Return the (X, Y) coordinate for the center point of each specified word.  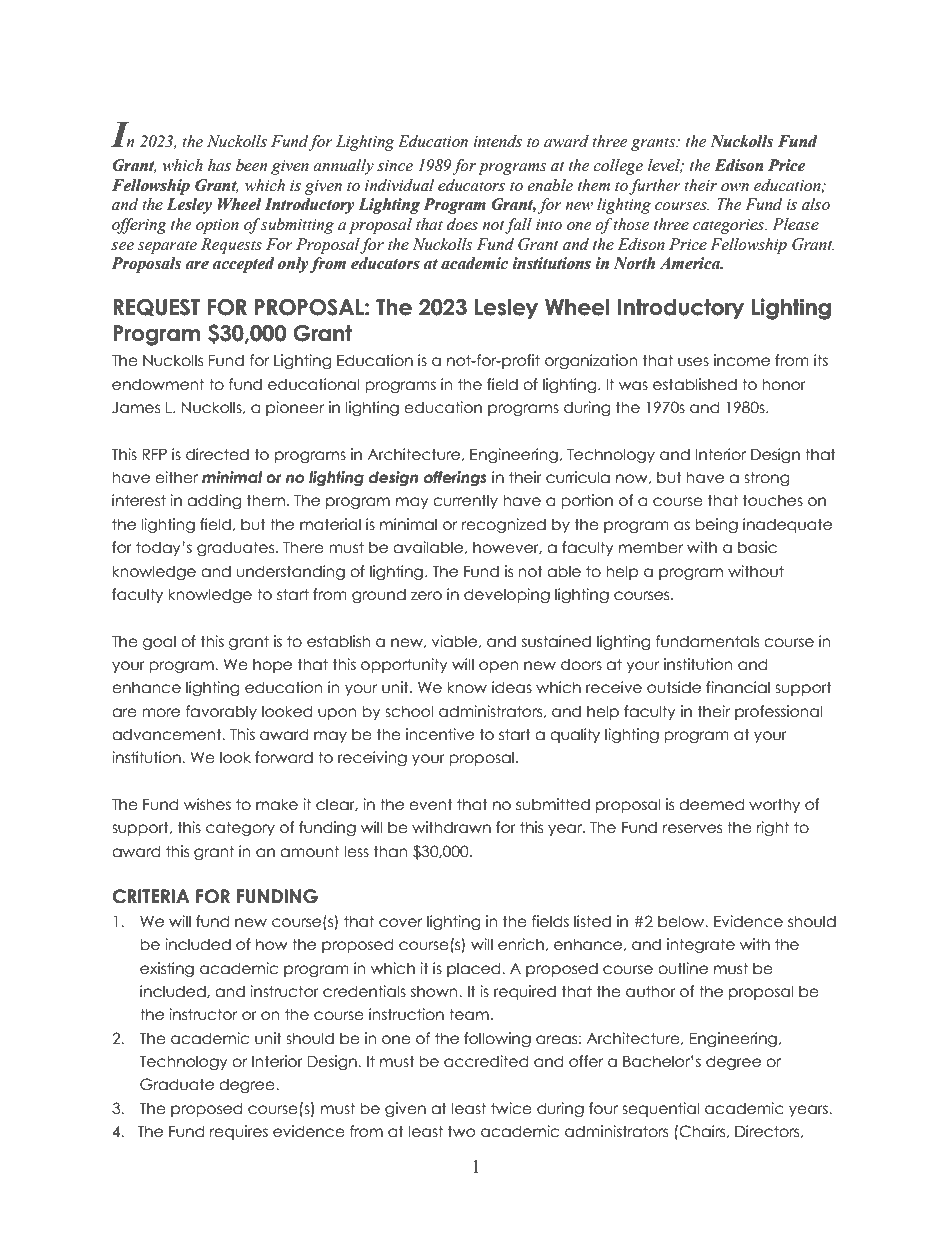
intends (497, 141)
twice (511, 1108)
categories (729, 226)
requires (239, 1132)
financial (738, 687)
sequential (661, 1109)
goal (159, 642)
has (219, 165)
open (498, 667)
